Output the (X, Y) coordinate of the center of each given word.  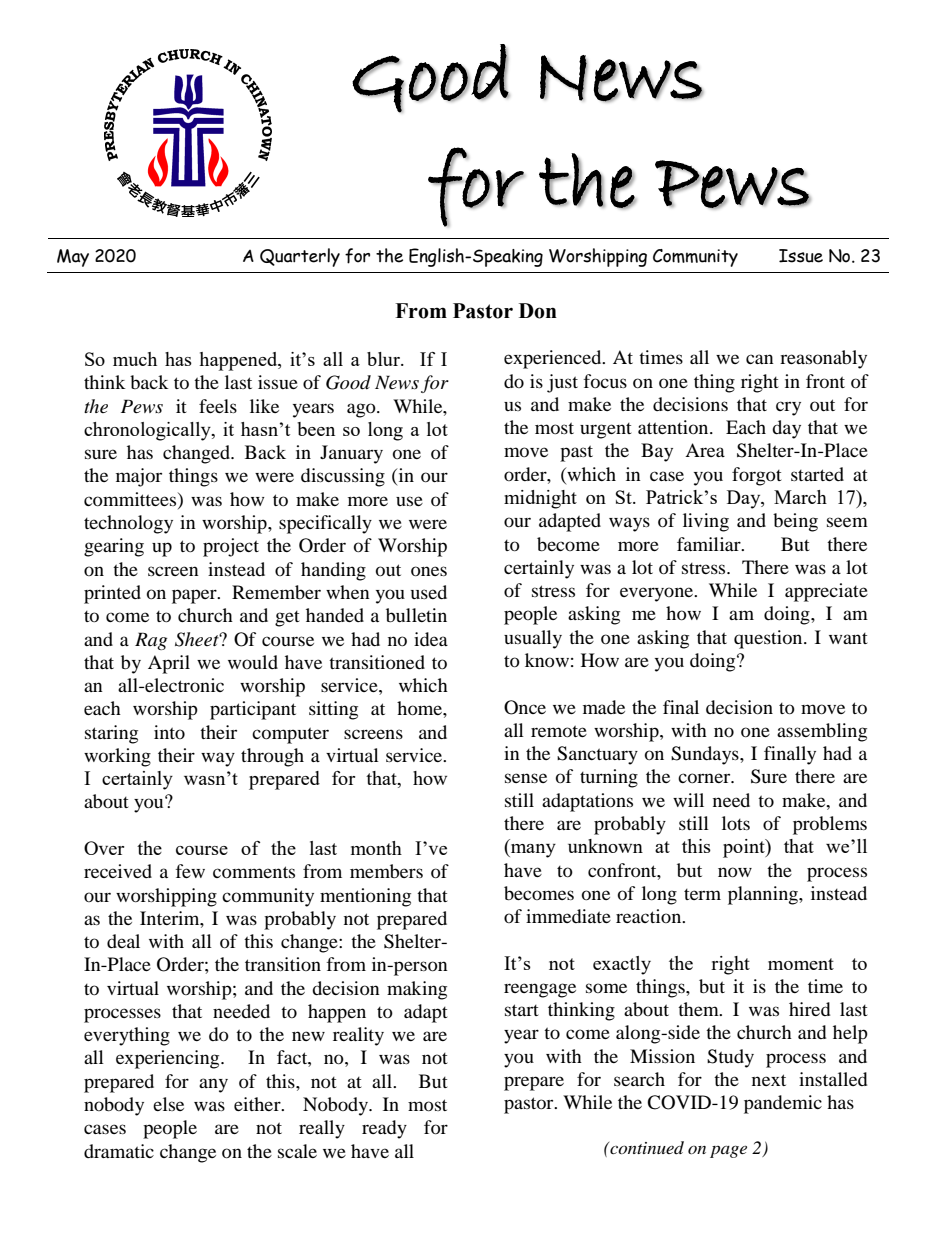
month (376, 848)
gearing (114, 547)
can (760, 359)
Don (538, 311)
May (73, 258)
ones (429, 571)
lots (736, 823)
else (168, 1104)
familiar (710, 544)
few (190, 871)
